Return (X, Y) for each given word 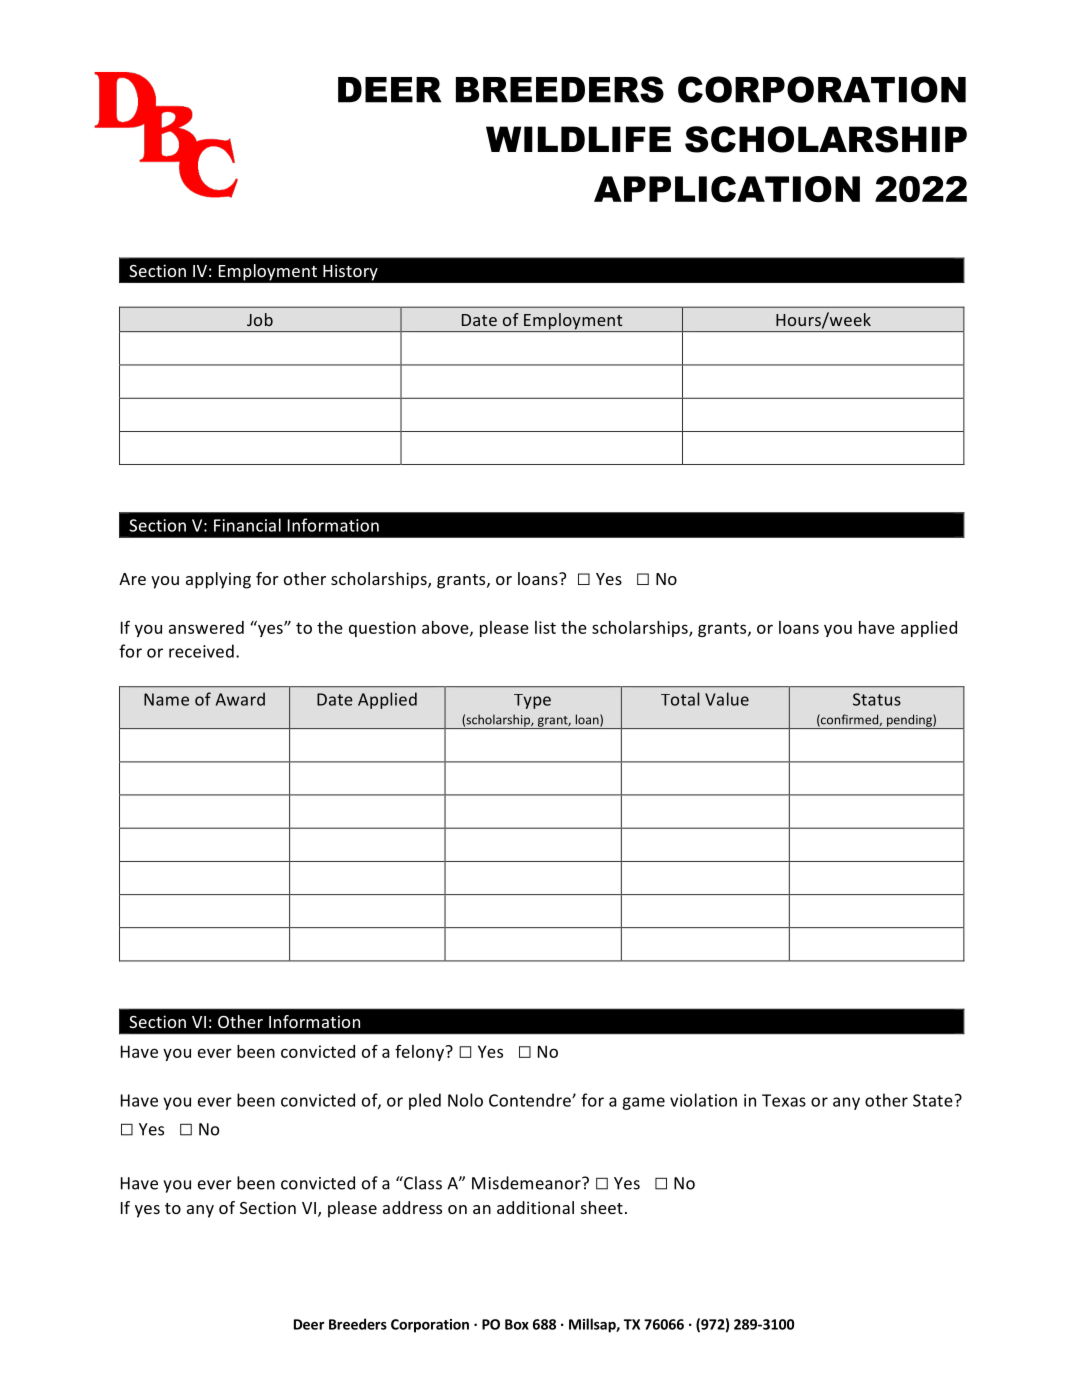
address (412, 1207)
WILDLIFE (578, 139)
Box (517, 1324)
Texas (784, 1100)
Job (260, 319)
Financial (247, 525)
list (545, 627)
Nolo (465, 1100)
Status (877, 699)
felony (421, 1053)
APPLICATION (727, 189)
